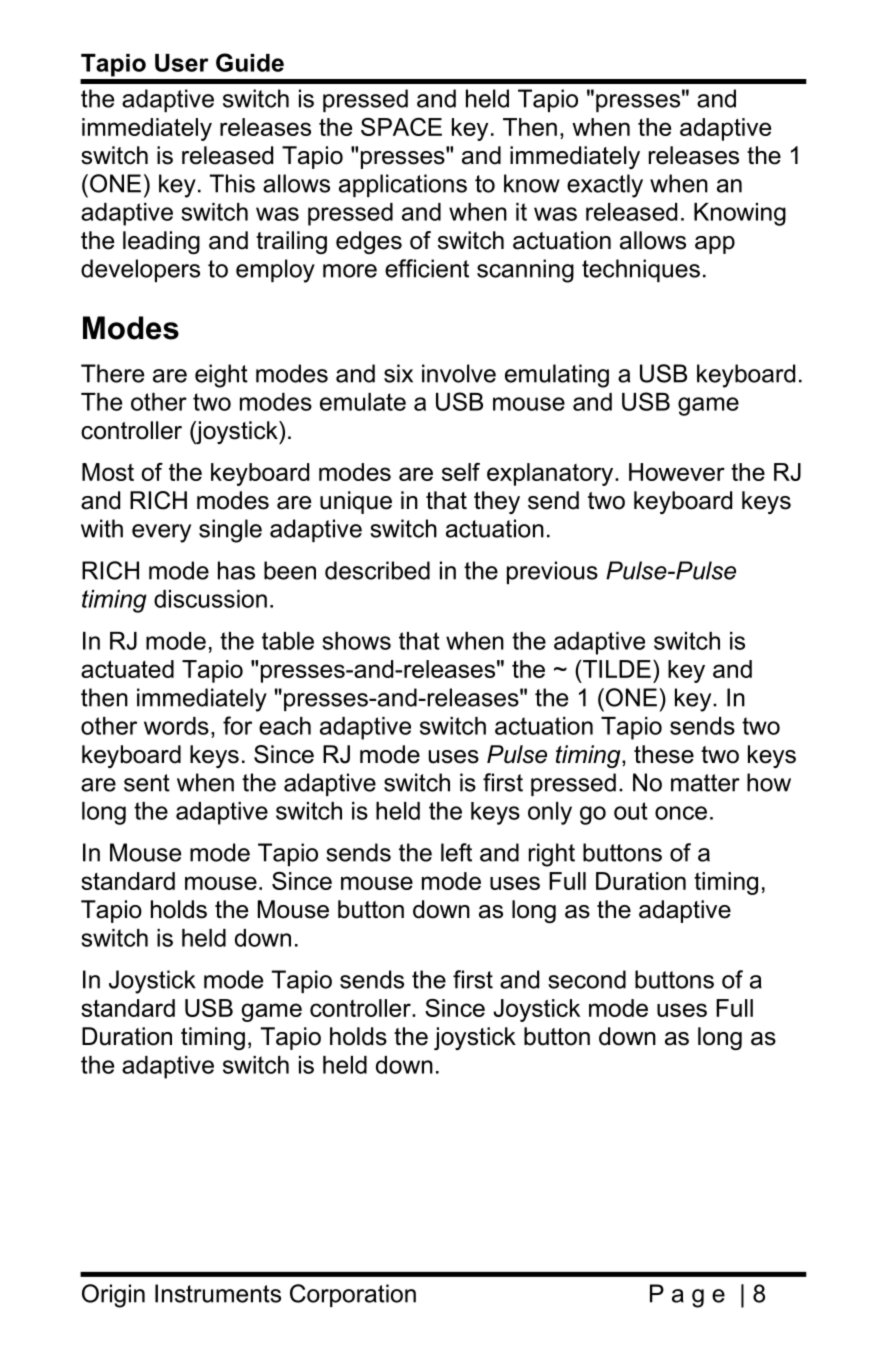 The image size is (887, 1372). What do you see at coordinates (605, 186) in the screenshot?
I see `exactly` at bounding box center [605, 186].
